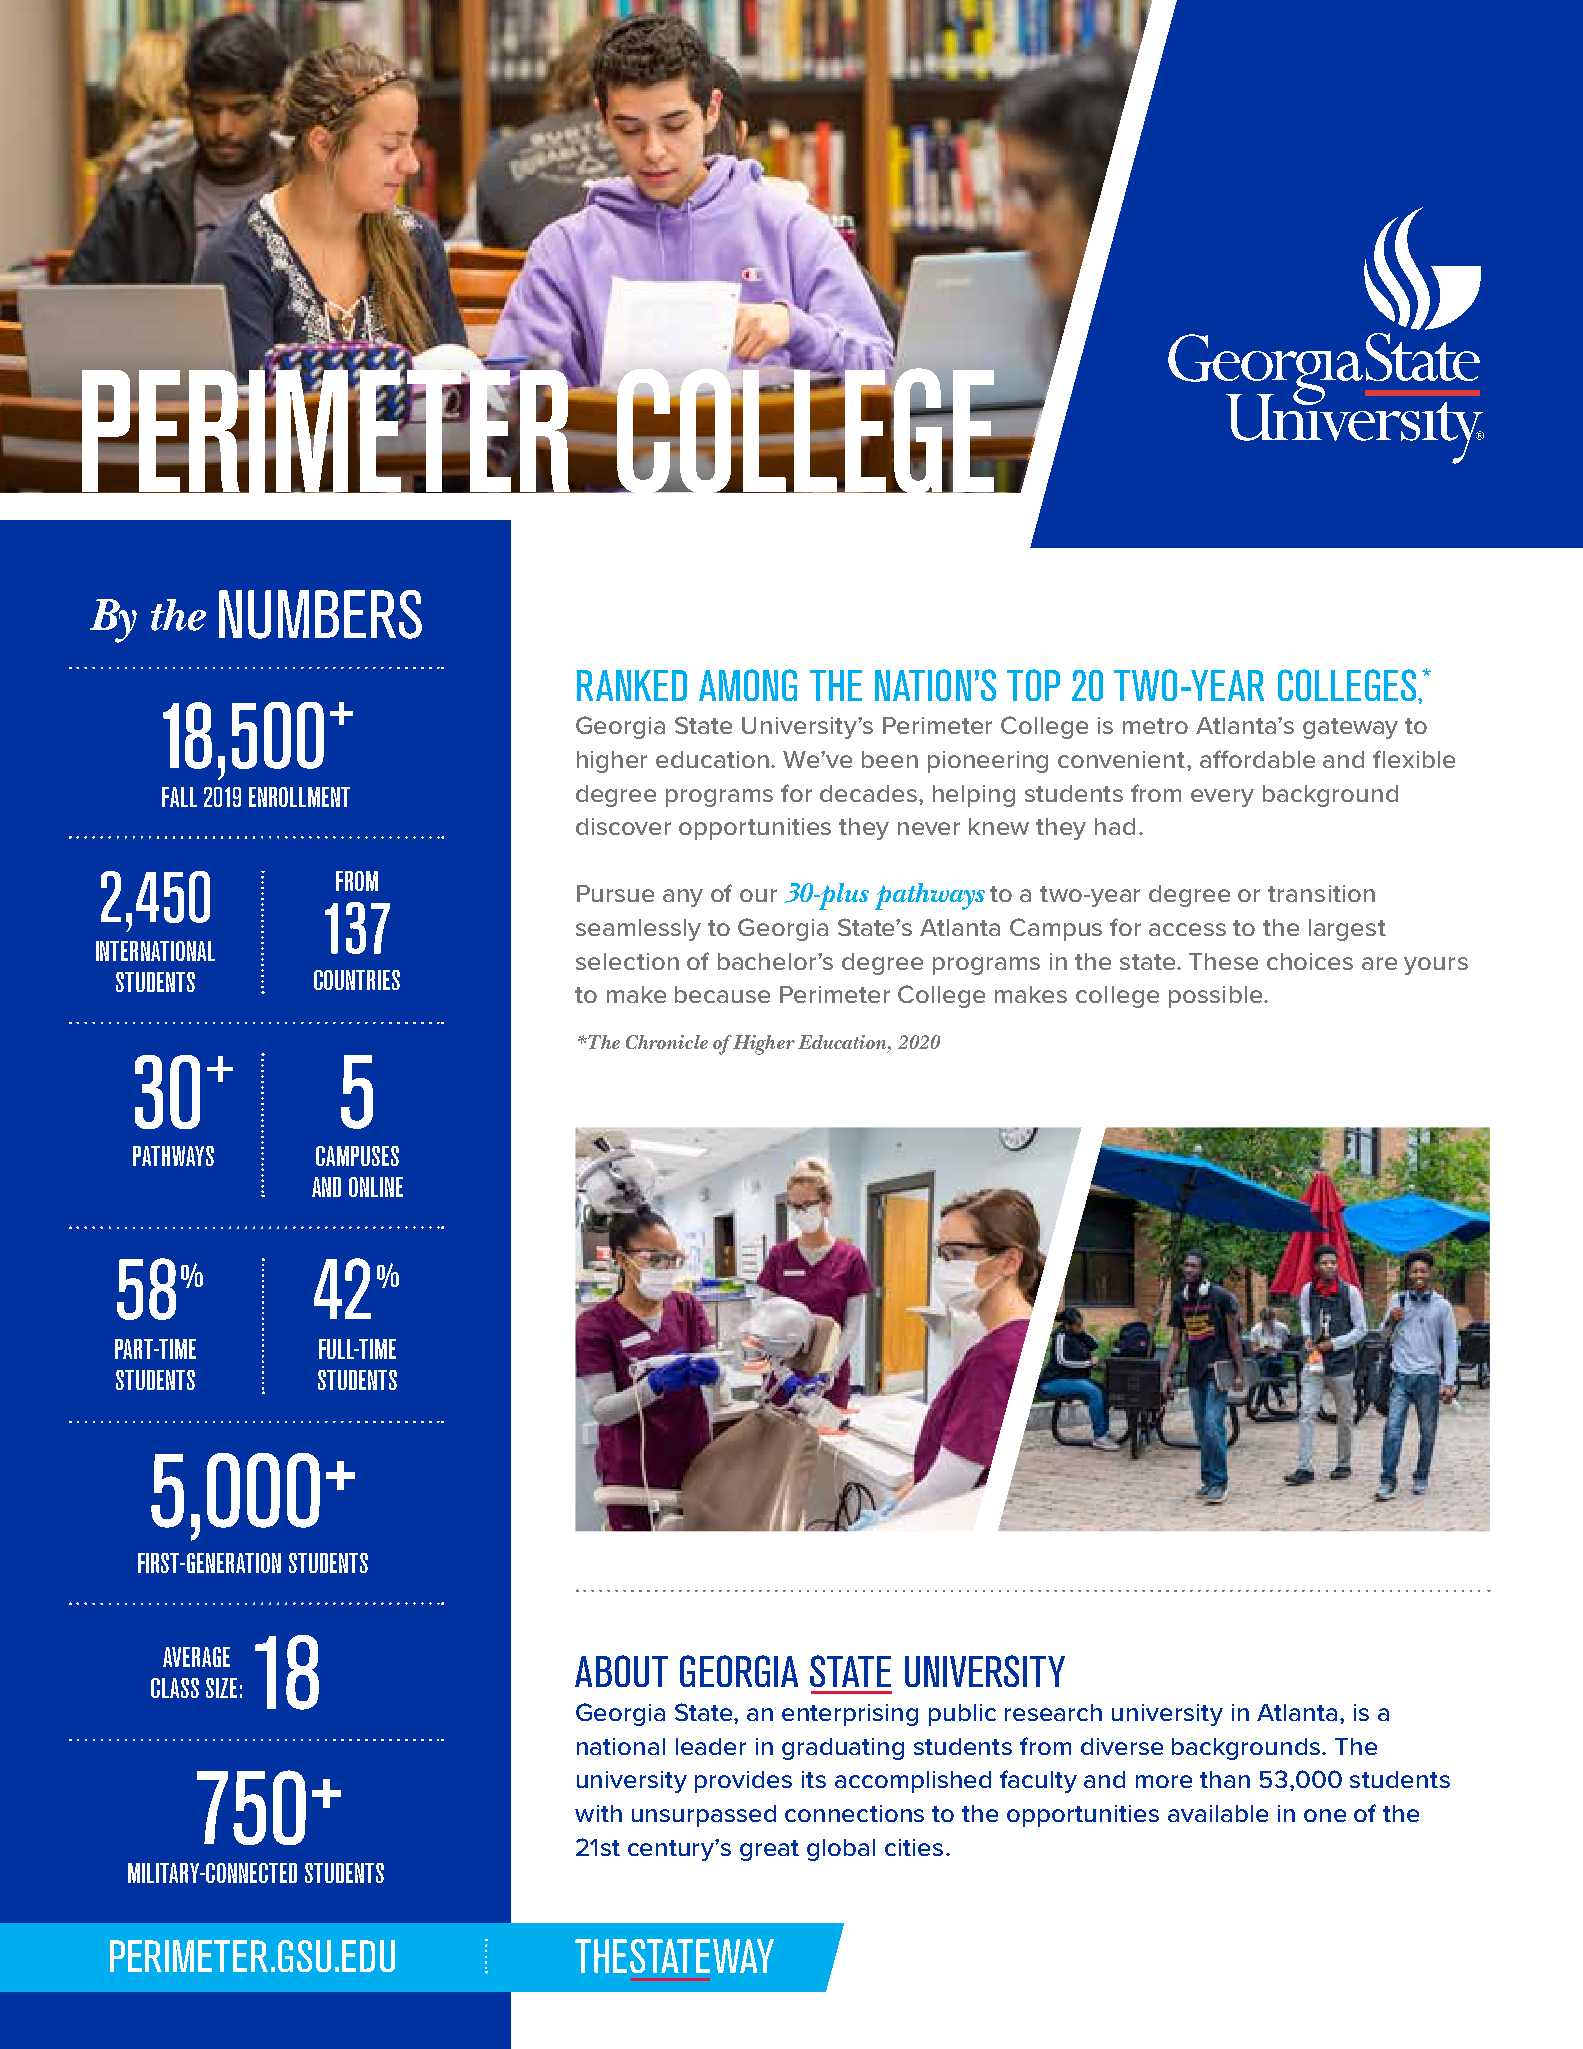 This document has height=2049, width=1583. I want to click on Chronicle, so click(667, 1042).
